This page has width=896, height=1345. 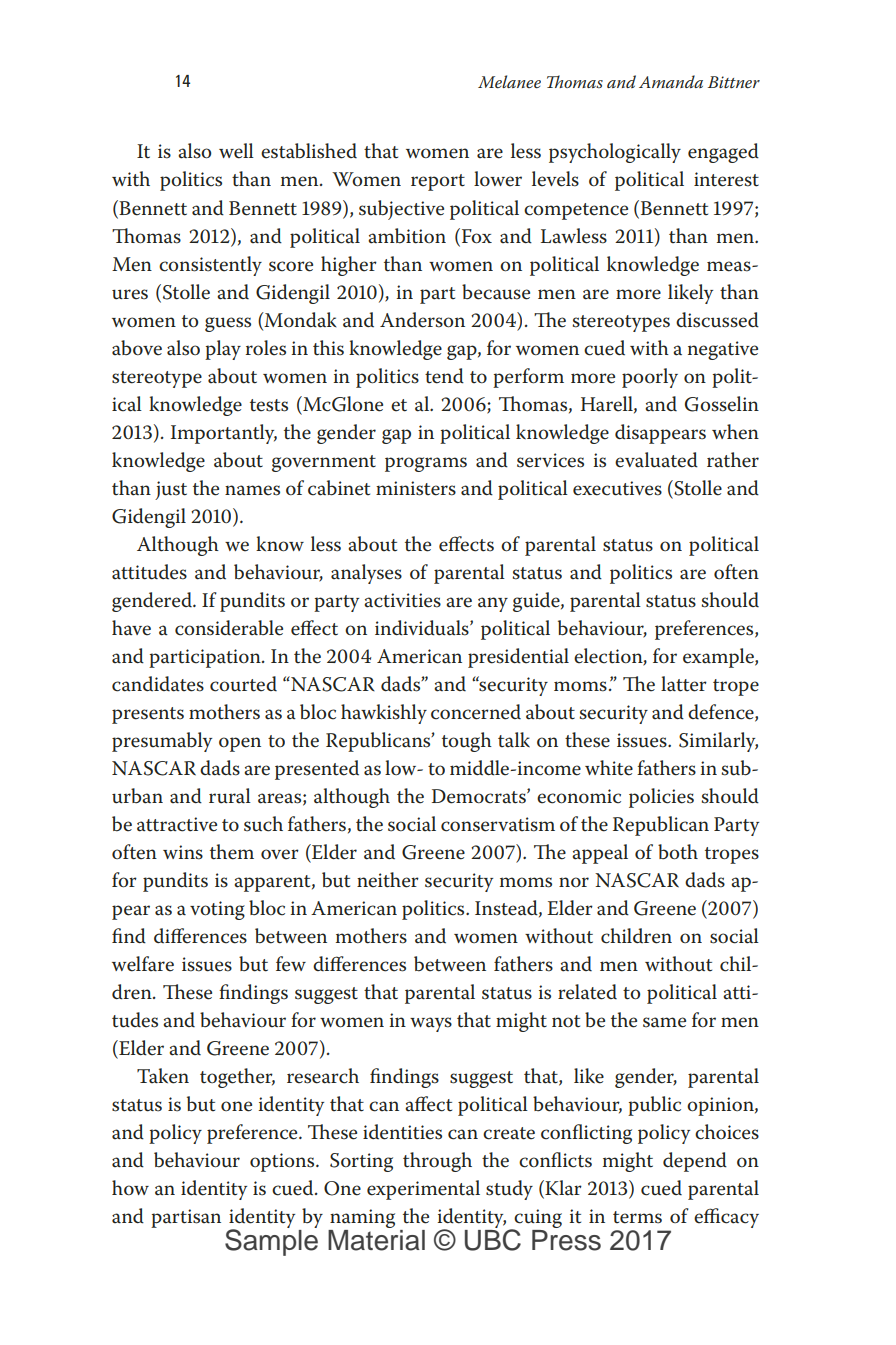 What do you see at coordinates (423, 628) in the page?
I see `individuals` at bounding box center [423, 628].
